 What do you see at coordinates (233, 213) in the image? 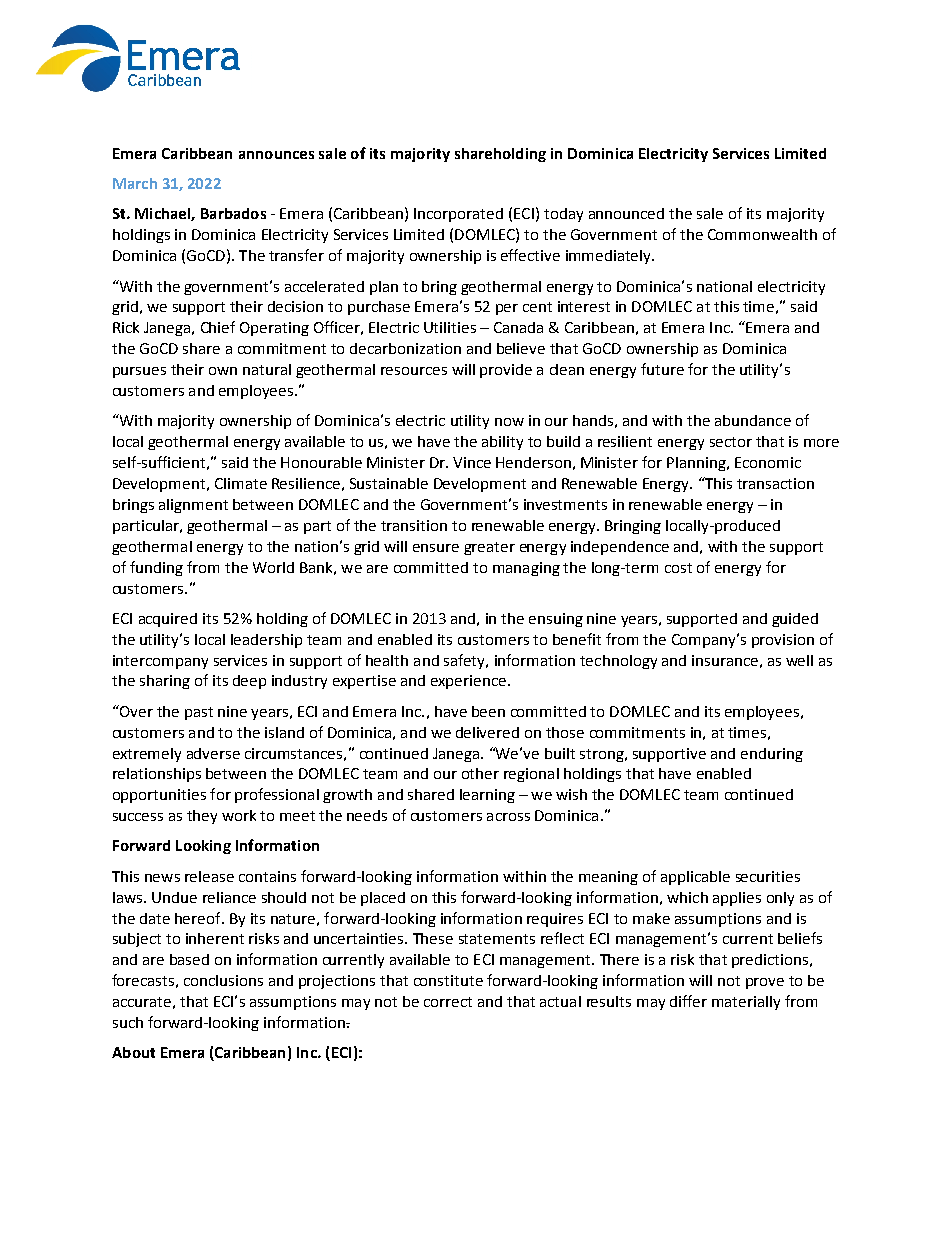
I see `Barbados` at bounding box center [233, 213].
